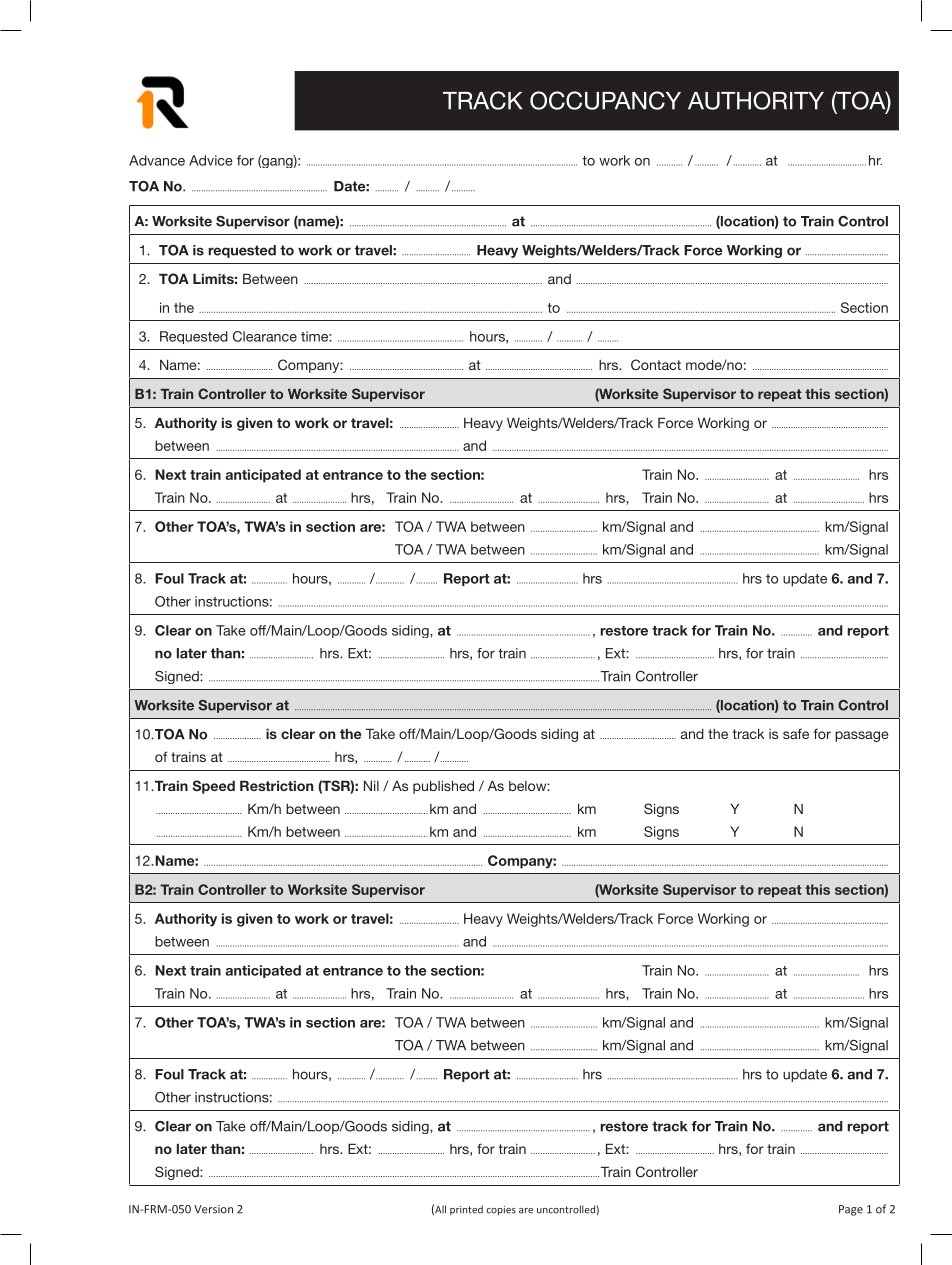  Describe the element at coordinates (605, 100) in the screenshot. I see `OCCUPANCY` at that location.
